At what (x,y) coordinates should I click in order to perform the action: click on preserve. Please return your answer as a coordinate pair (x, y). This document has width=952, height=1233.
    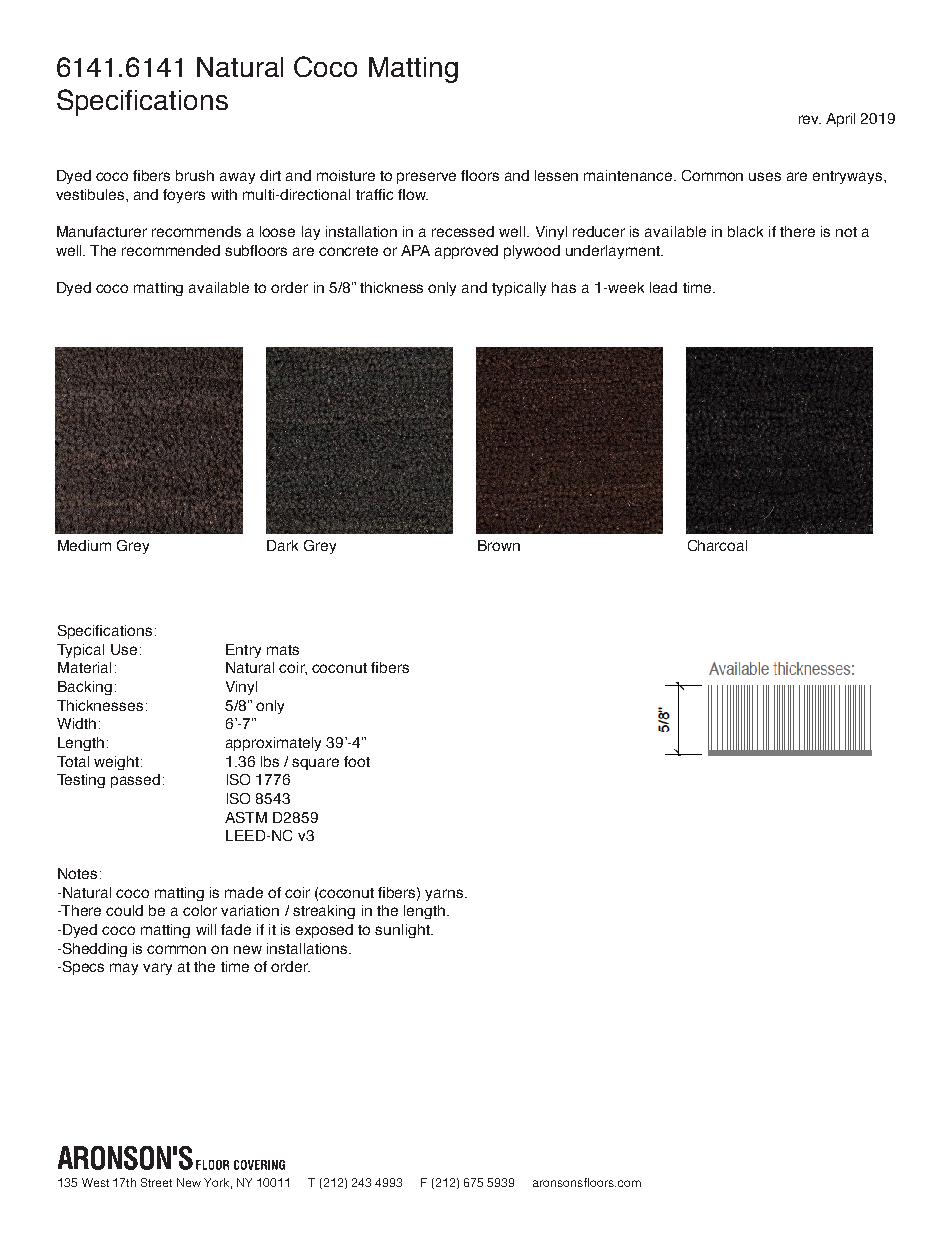
    Looking at the image, I should click on (426, 178).
